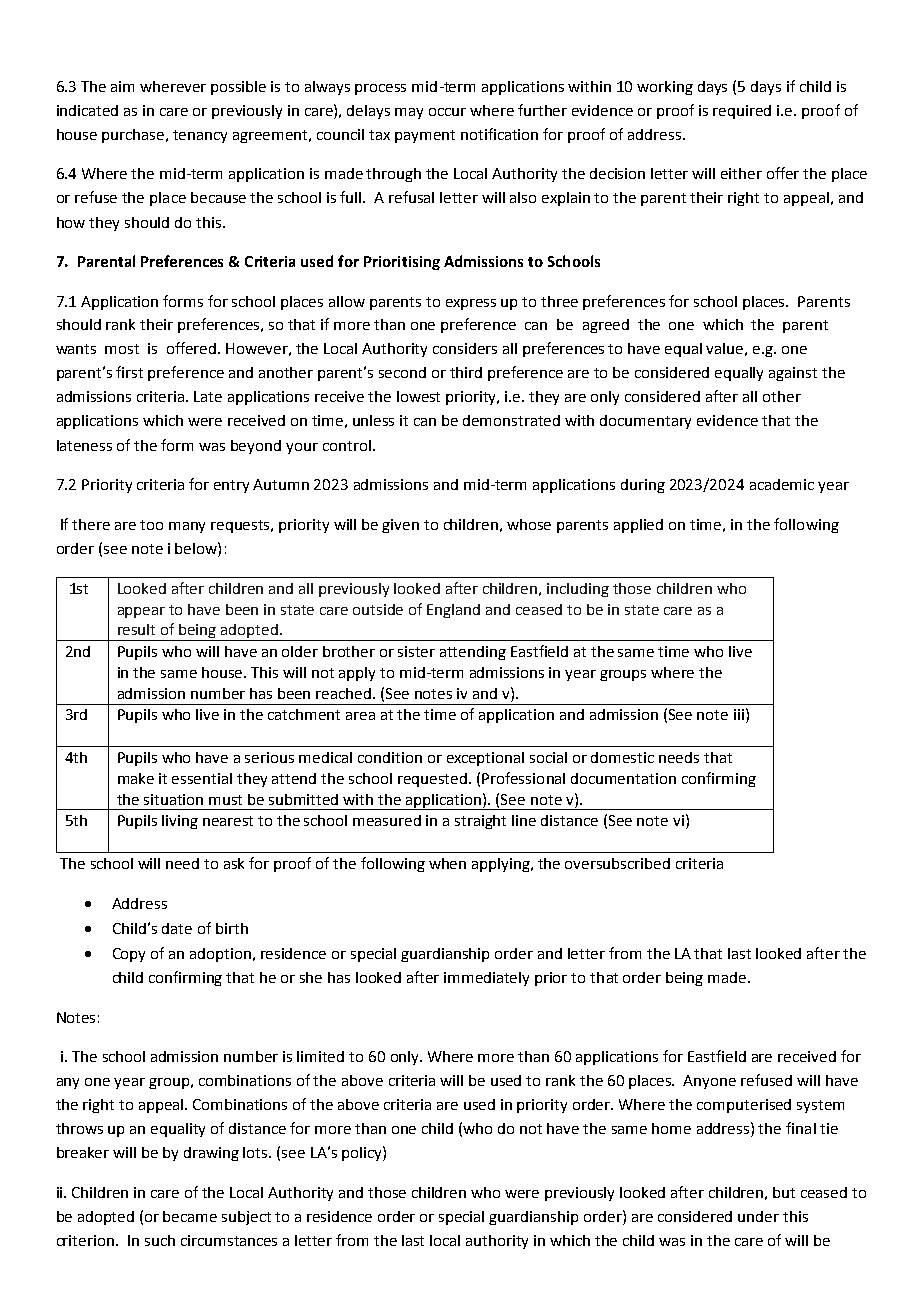 The height and width of the screenshot is (1308, 924). Describe the element at coordinates (782, 484) in the screenshot. I see `academic` at that location.
